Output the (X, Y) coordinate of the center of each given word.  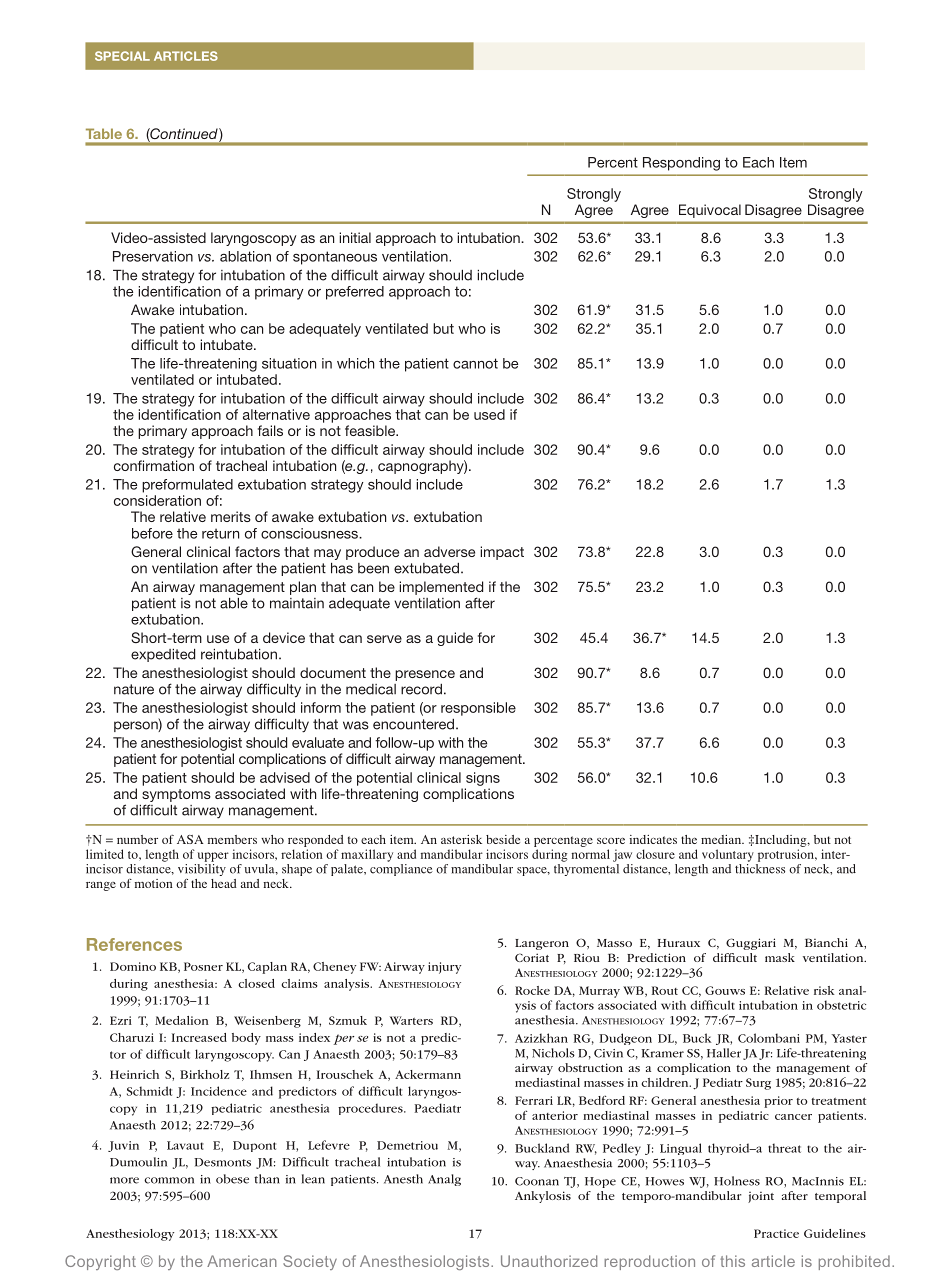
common (169, 1180)
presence (425, 675)
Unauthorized (549, 1261)
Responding (681, 164)
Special (122, 56)
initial (355, 237)
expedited (163, 655)
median (722, 839)
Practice (776, 1233)
